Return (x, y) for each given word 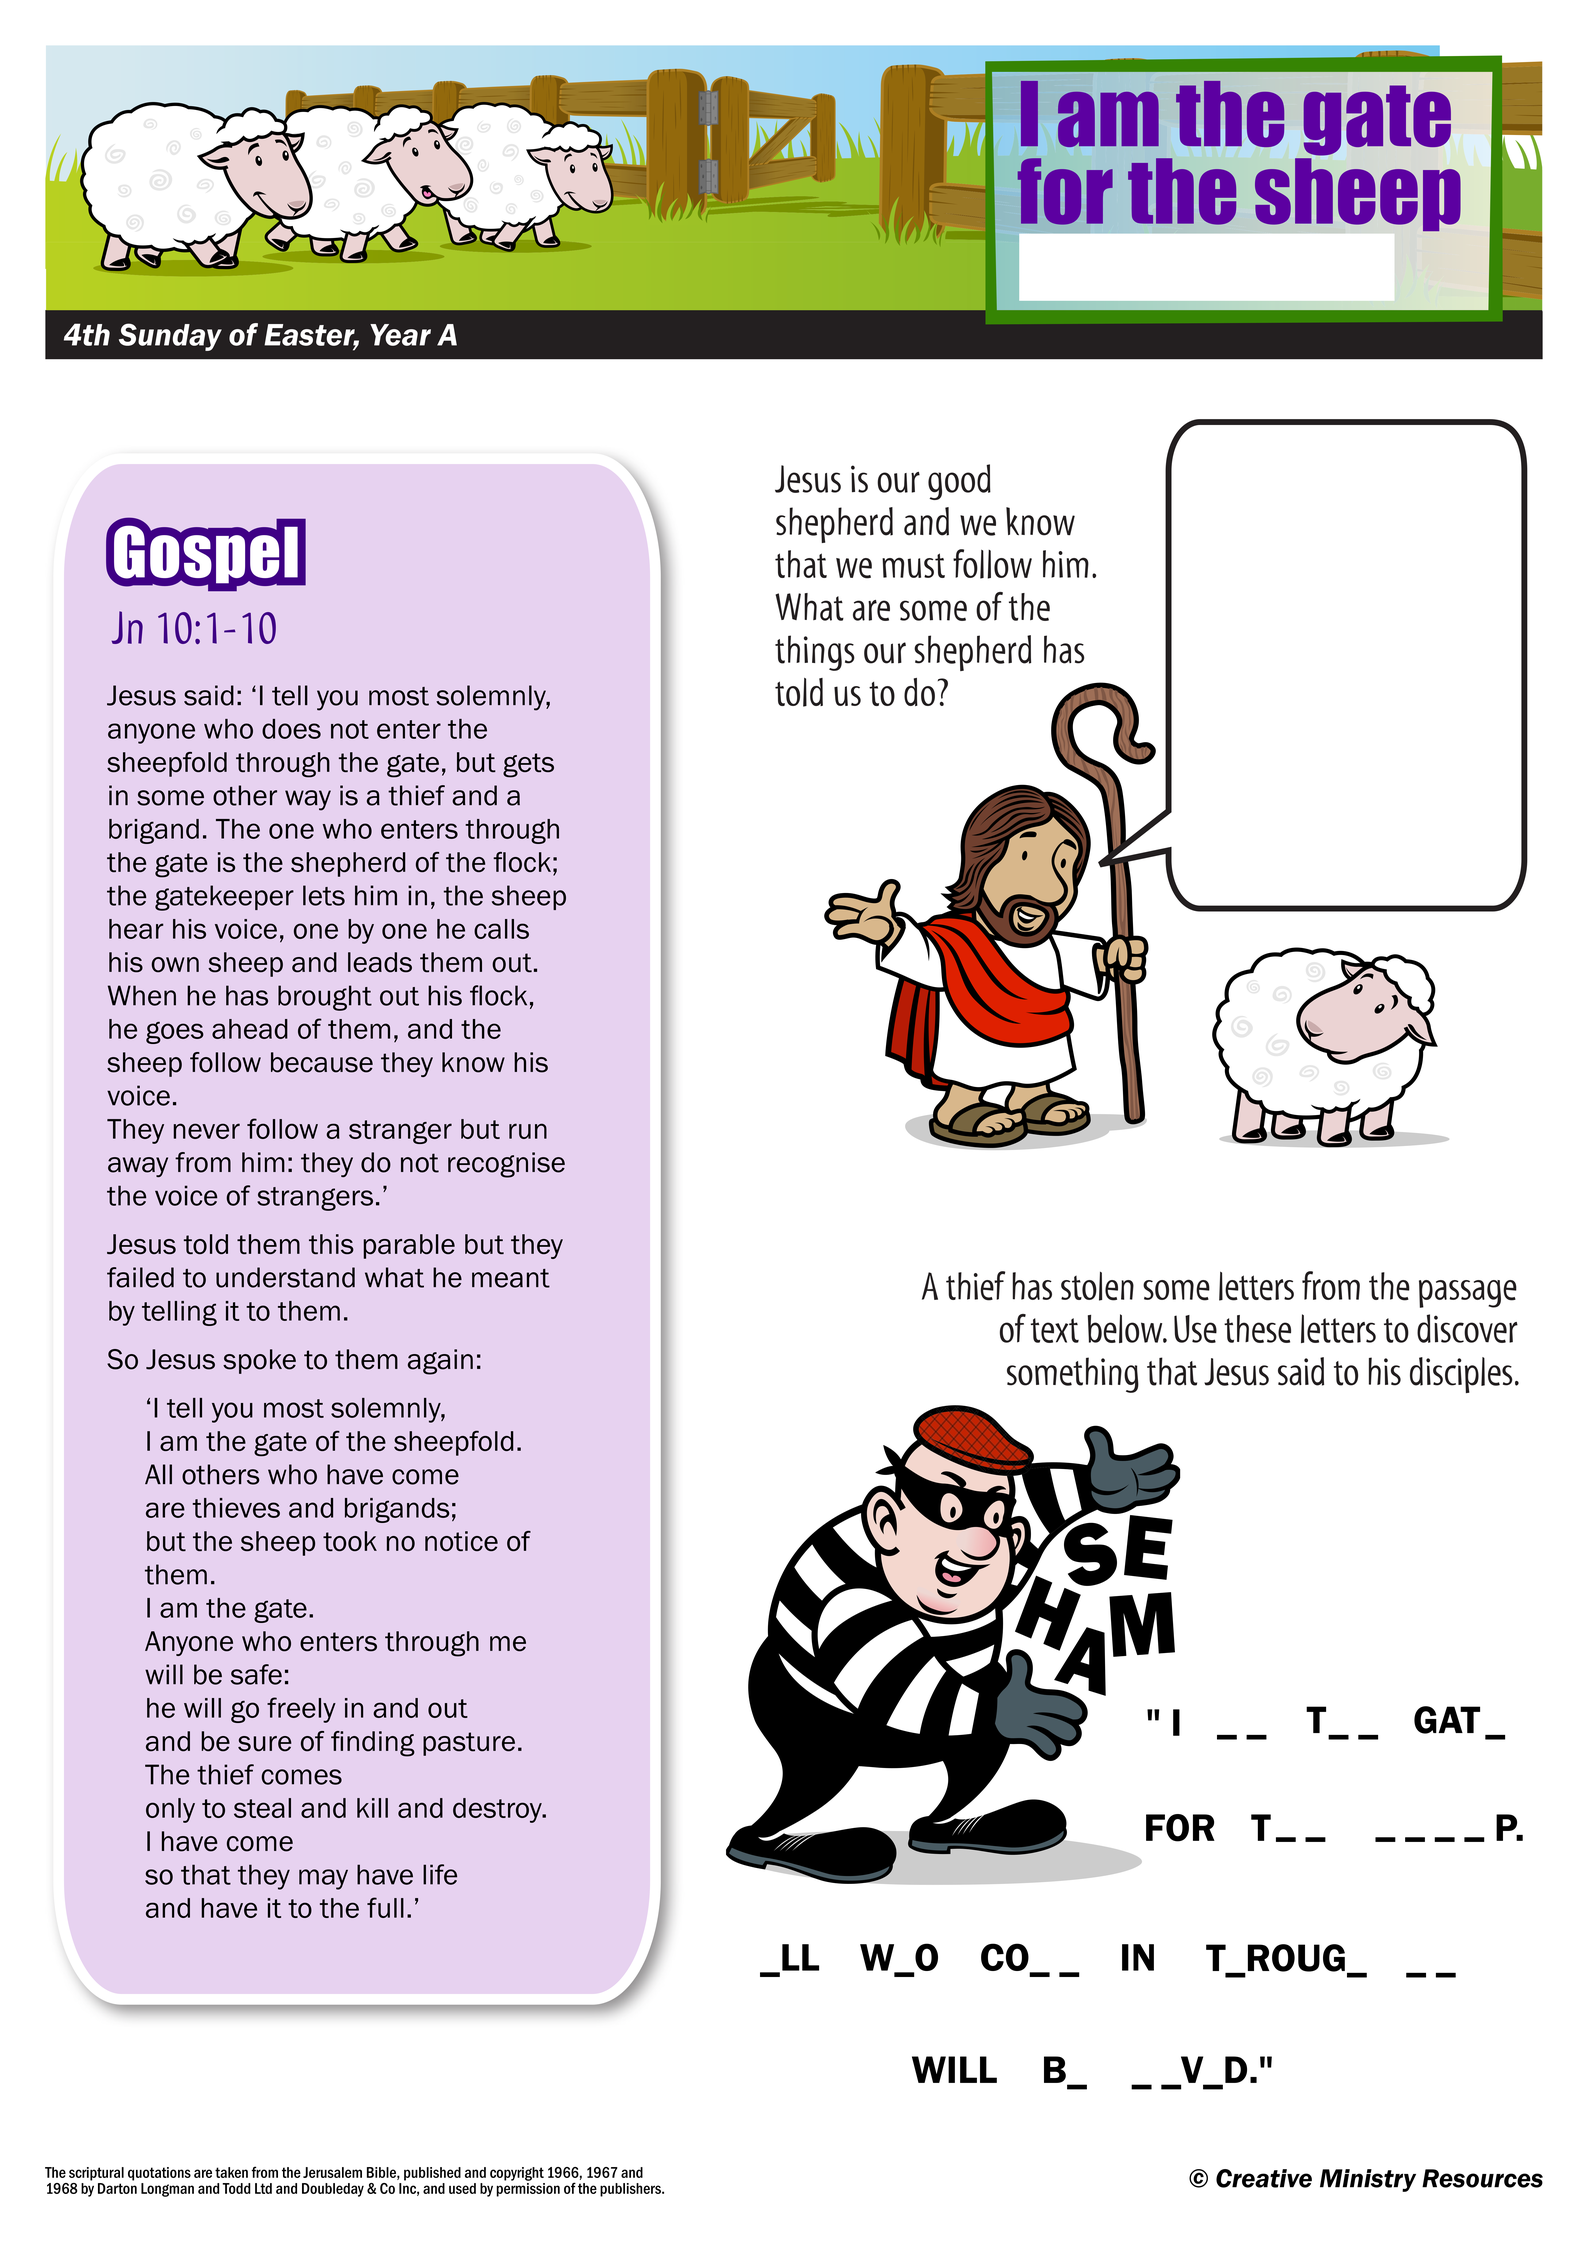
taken (231, 2172)
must (913, 565)
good (959, 482)
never (206, 1131)
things (815, 653)
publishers (631, 2190)
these (1257, 1329)
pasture (469, 1744)
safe (256, 1674)
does (291, 729)
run (528, 1131)
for (1065, 191)
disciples (1461, 1375)
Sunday (170, 337)
